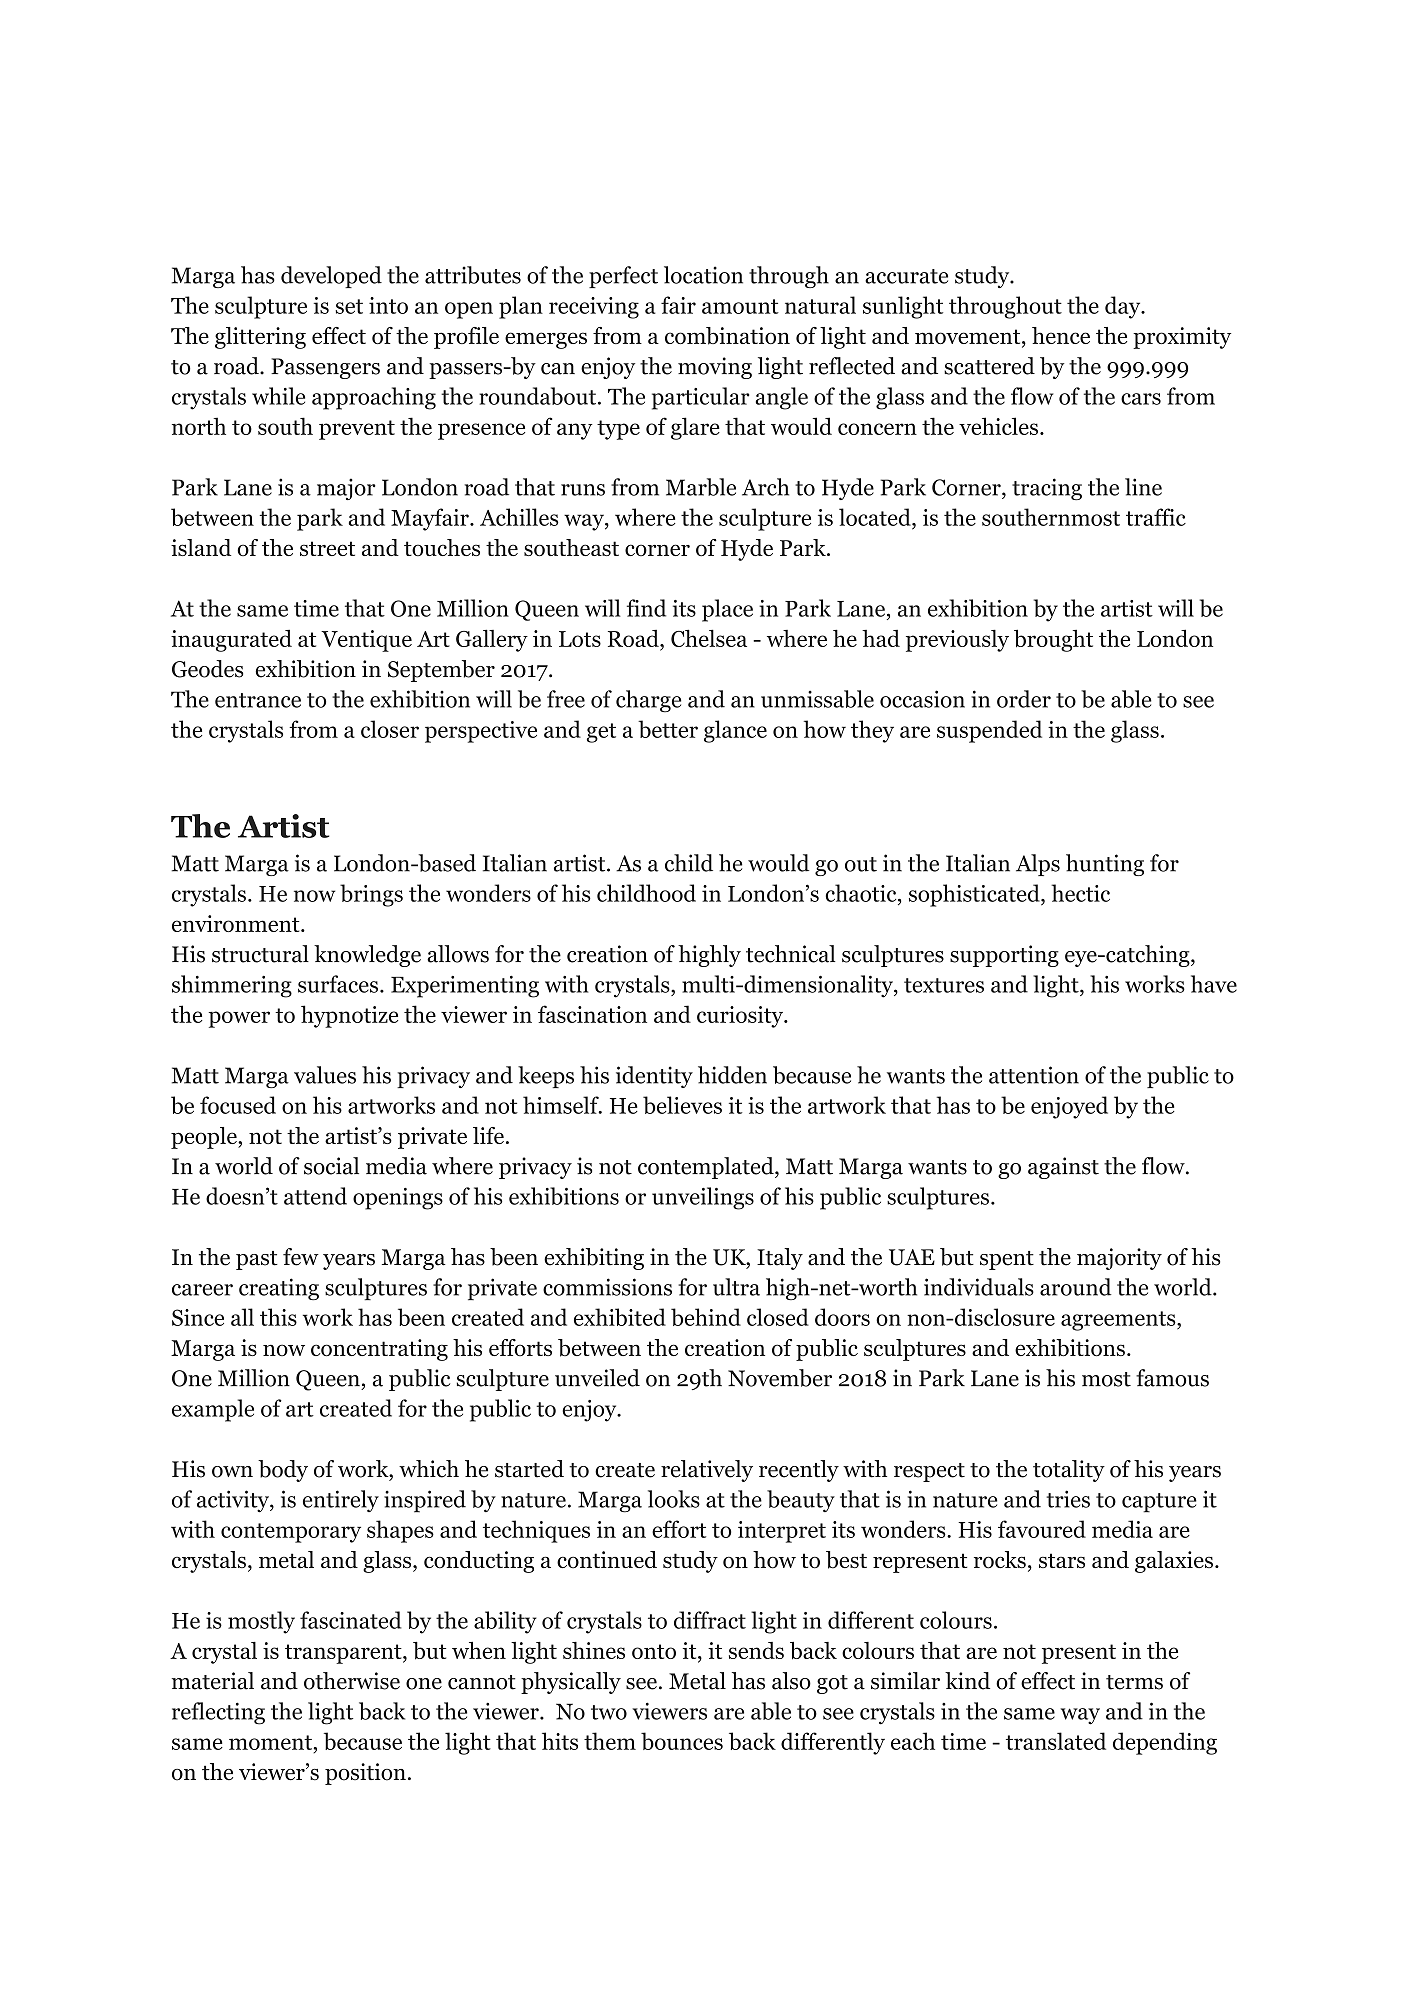 The height and width of the screenshot is (2001, 1415). What do you see at coordinates (1119, 1321) in the screenshot?
I see `agreements` at bounding box center [1119, 1321].
